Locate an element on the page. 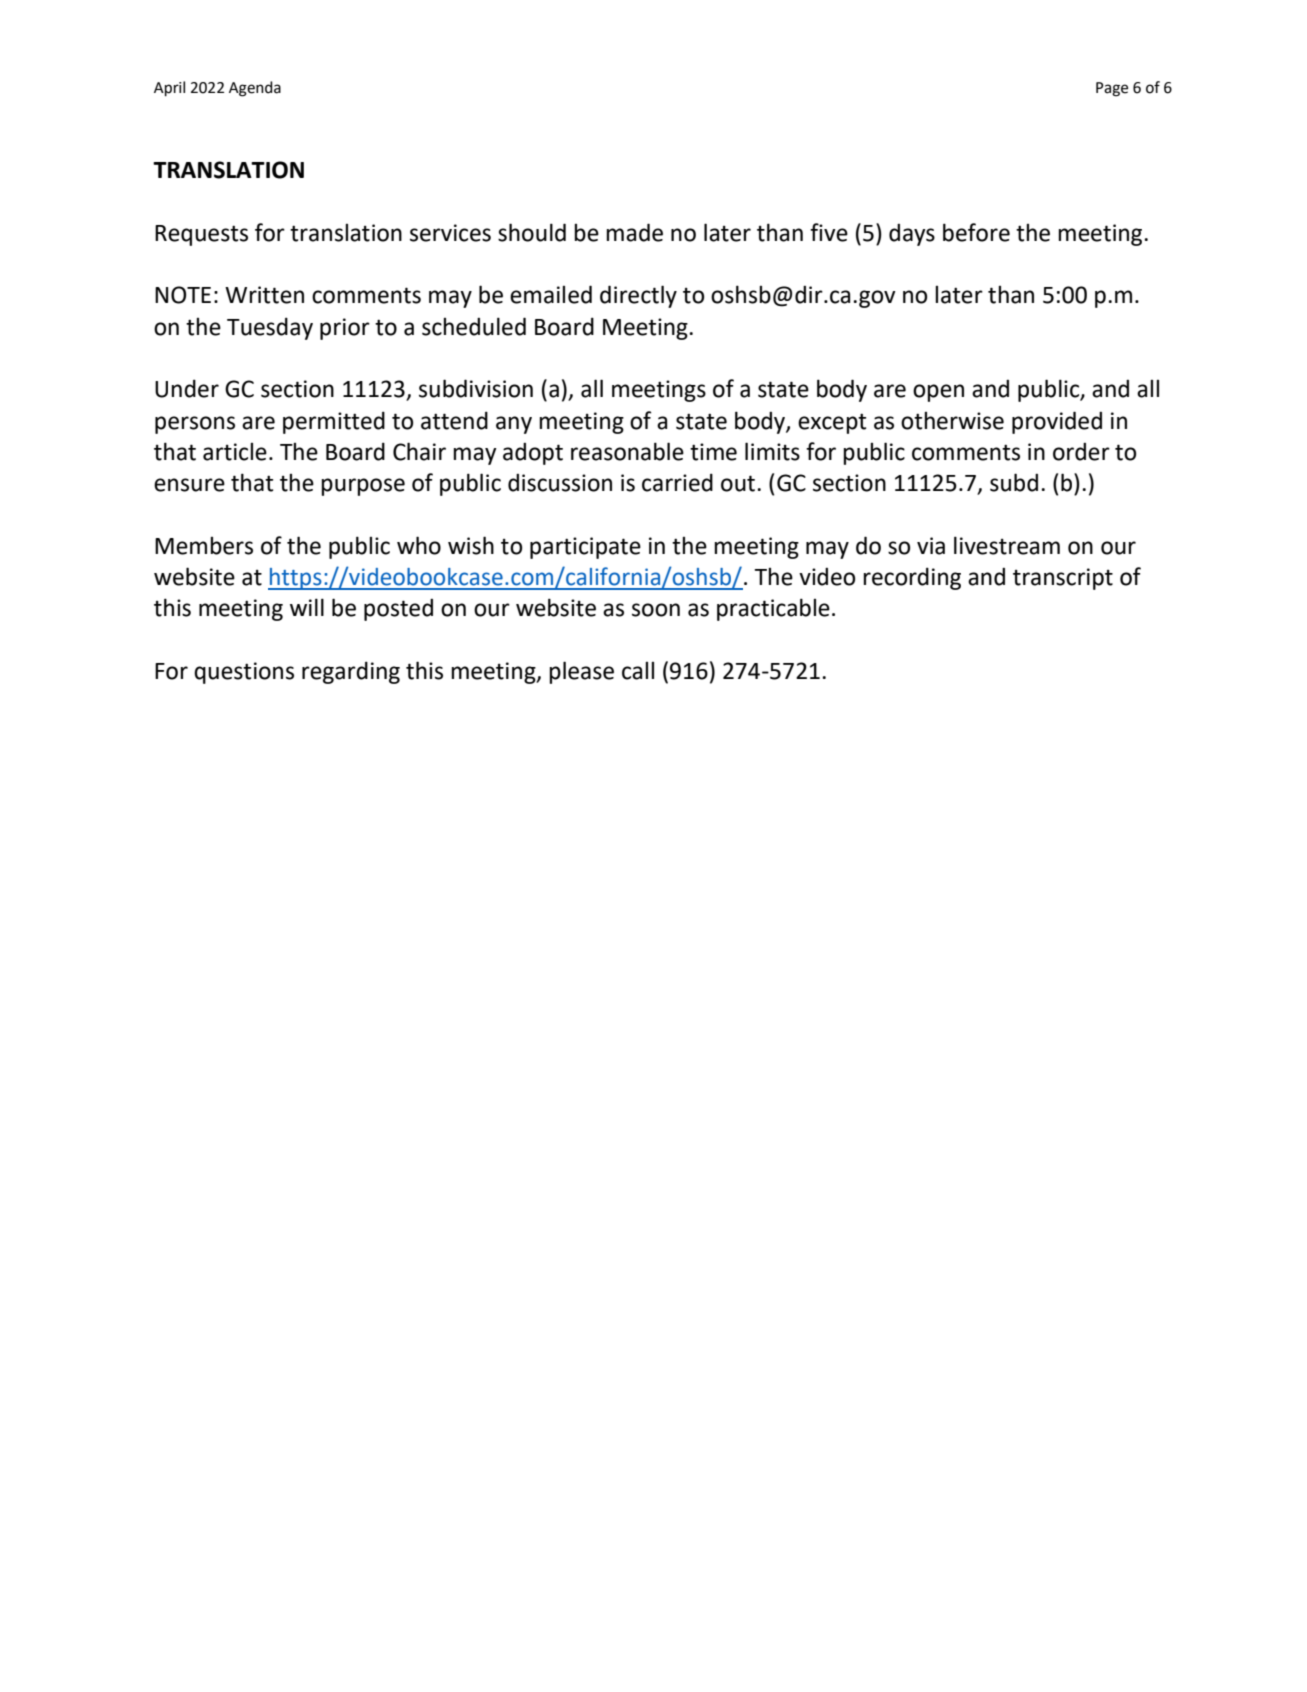 Image resolution: width=1307 pixels, height=1692 pixels. any is located at coordinates (514, 425).
